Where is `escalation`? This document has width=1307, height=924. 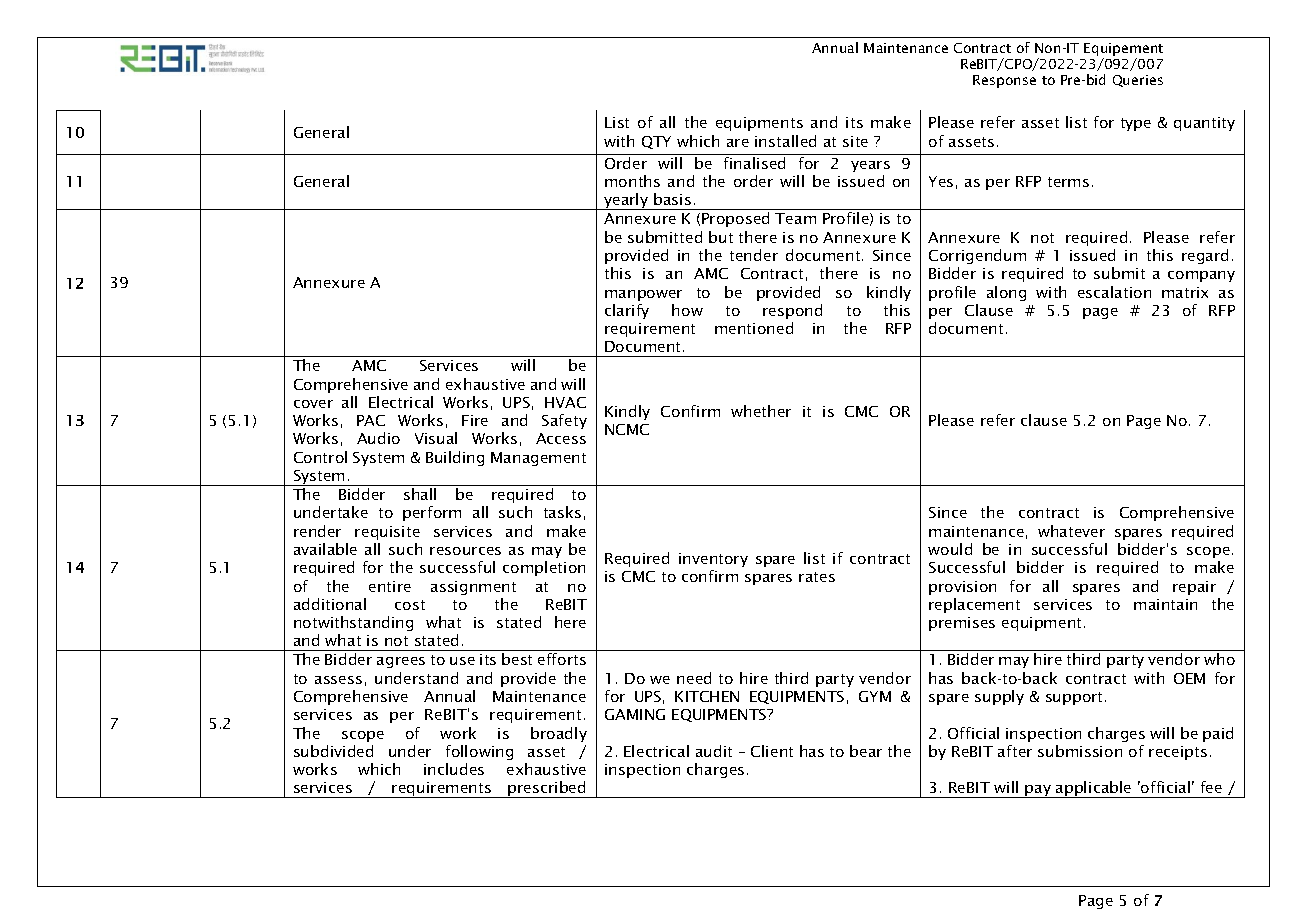 escalation is located at coordinates (1114, 292).
